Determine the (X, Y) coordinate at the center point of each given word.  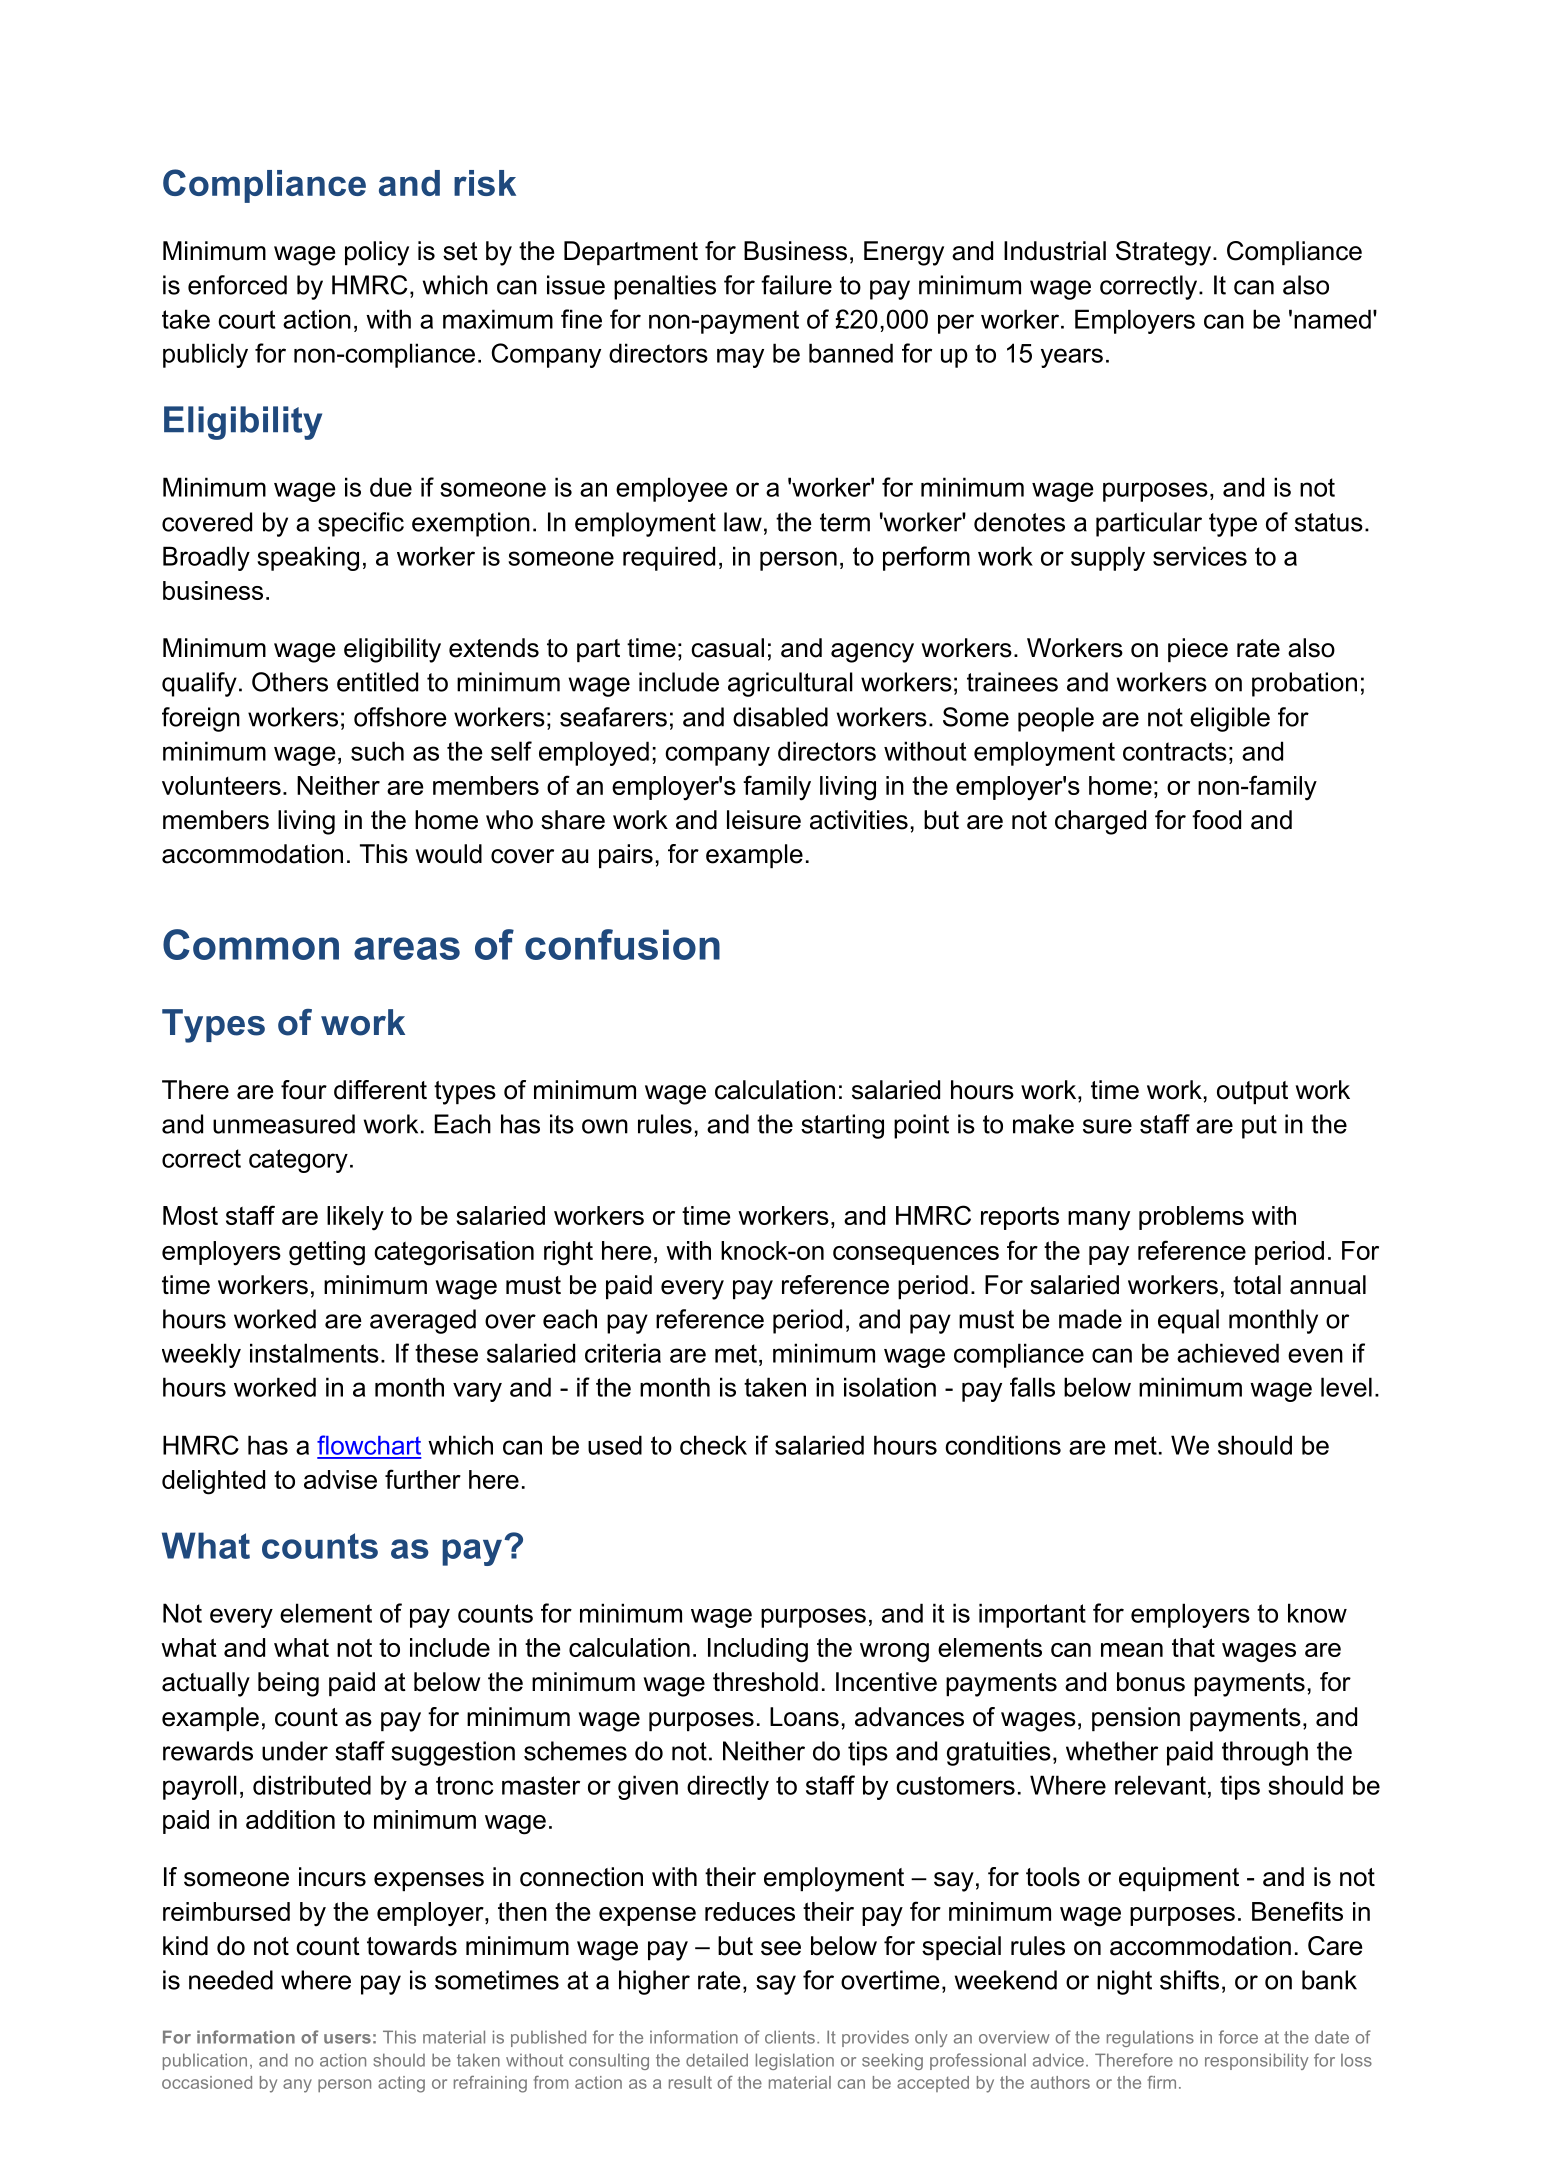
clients (790, 2037)
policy (377, 253)
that (1193, 1647)
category (298, 1161)
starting (842, 1126)
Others (290, 682)
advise (340, 1479)
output (1252, 1092)
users (347, 2039)
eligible (1230, 719)
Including (758, 1650)
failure (796, 285)
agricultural (790, 684)
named (1332, 319)
